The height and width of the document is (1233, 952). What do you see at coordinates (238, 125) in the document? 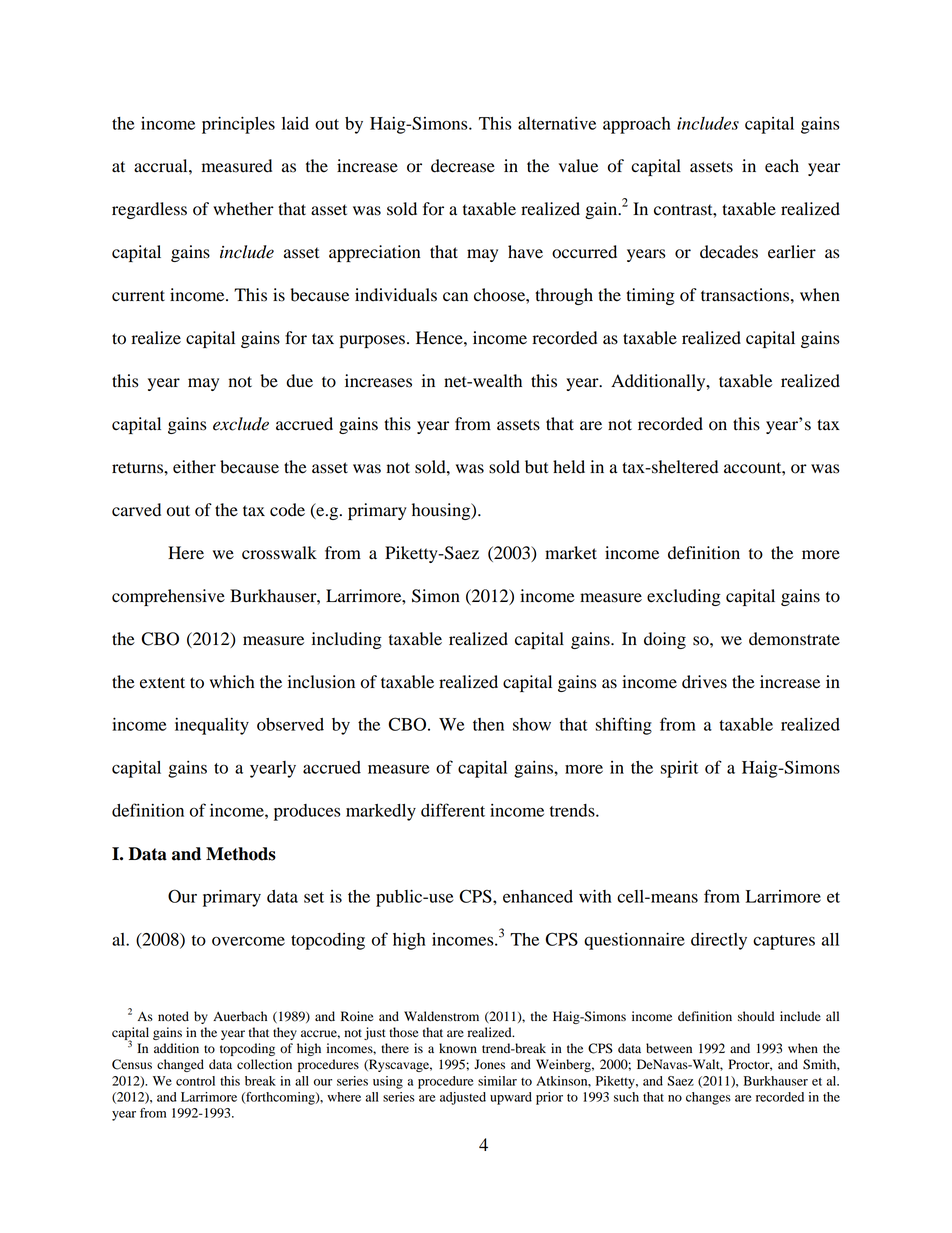
I see `principles` at bounding box center [238, 125].
